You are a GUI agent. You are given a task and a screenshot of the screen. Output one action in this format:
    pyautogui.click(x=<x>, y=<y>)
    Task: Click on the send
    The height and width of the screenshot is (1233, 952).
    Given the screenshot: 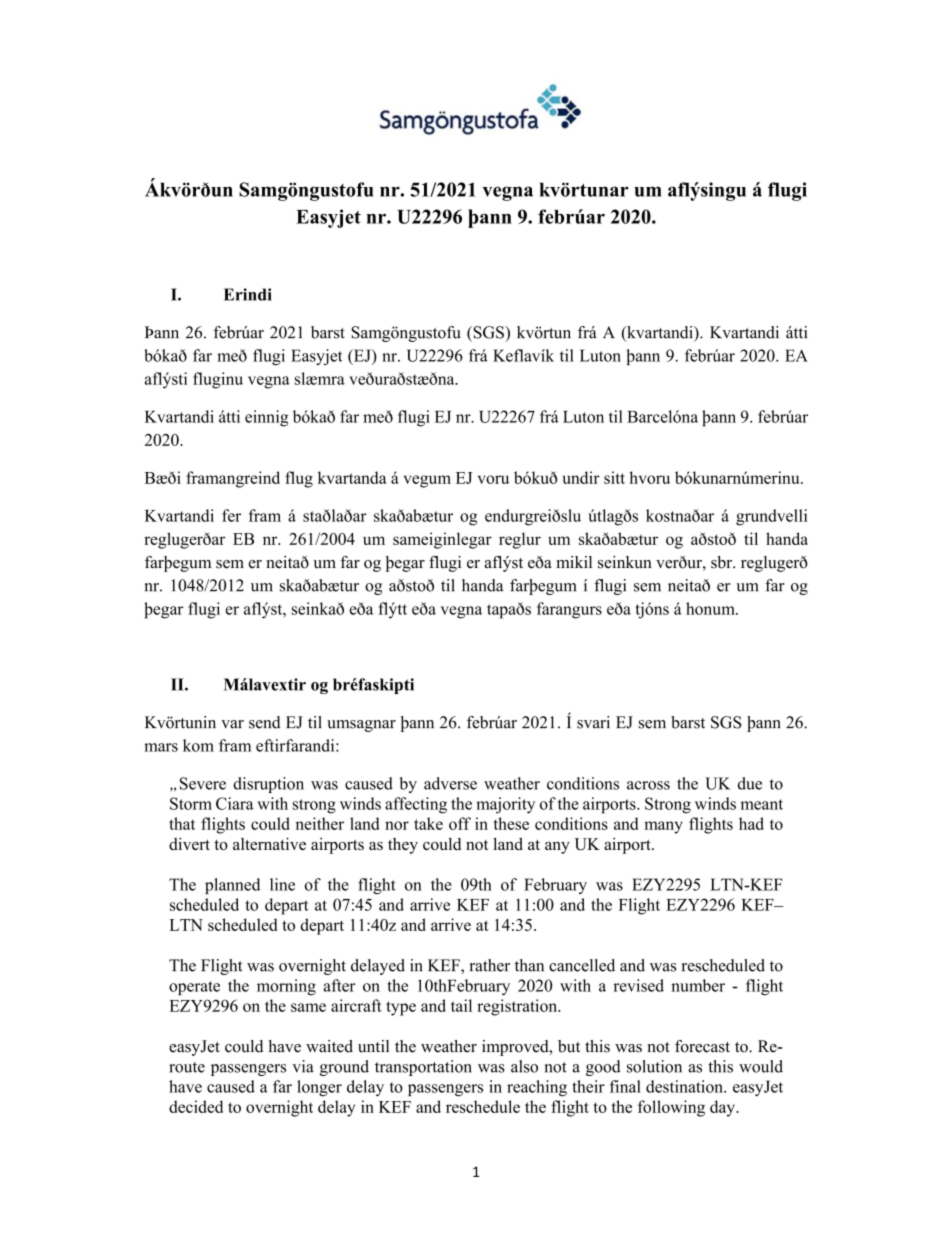 What is the action you would take?
    pyautogui.click(x=265, y=722)
